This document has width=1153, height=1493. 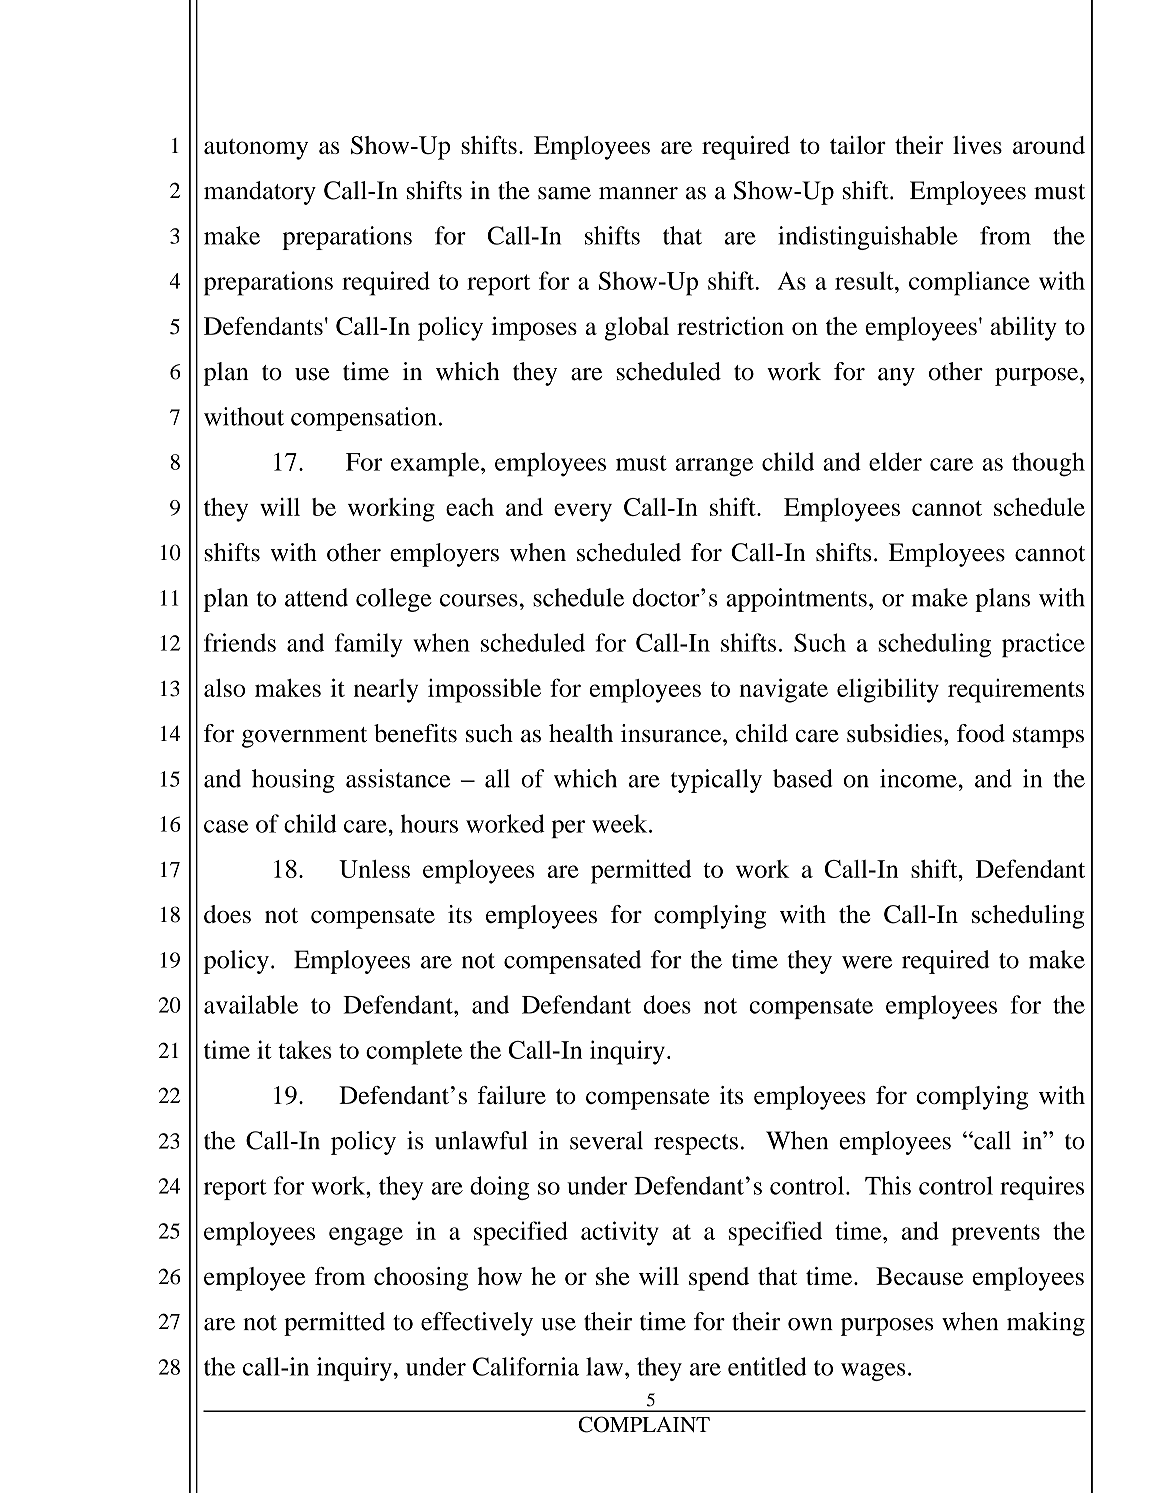 What do you see at coordinates (421, 1279) in the document?
I see `choosing` at bounding box center [421, 1279].
